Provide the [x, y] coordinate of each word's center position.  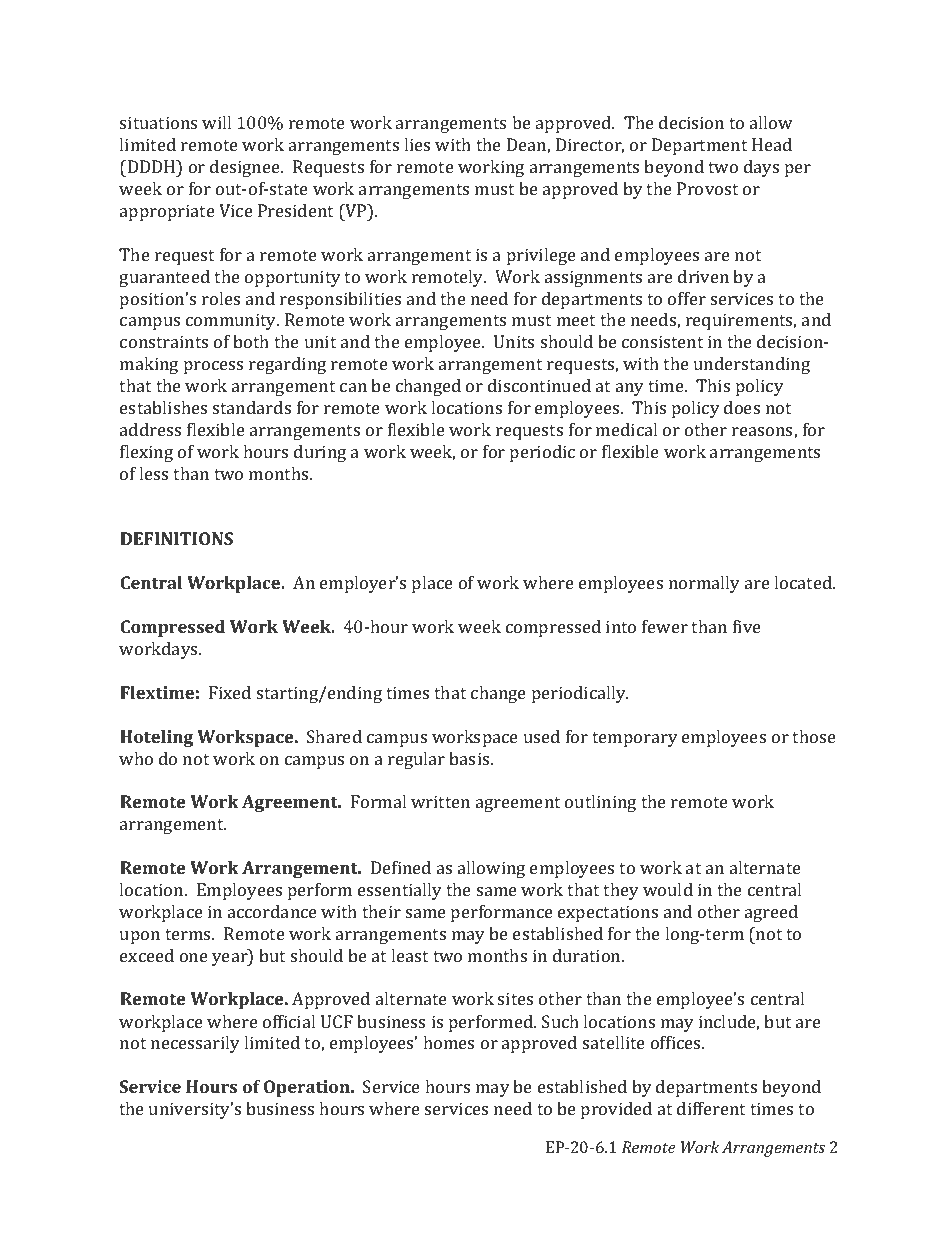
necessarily [195, 1044]
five [747, 626]
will [216, 122]
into [621, 626]
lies [417, 144]
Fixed [230, 692]
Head [772, 144]
